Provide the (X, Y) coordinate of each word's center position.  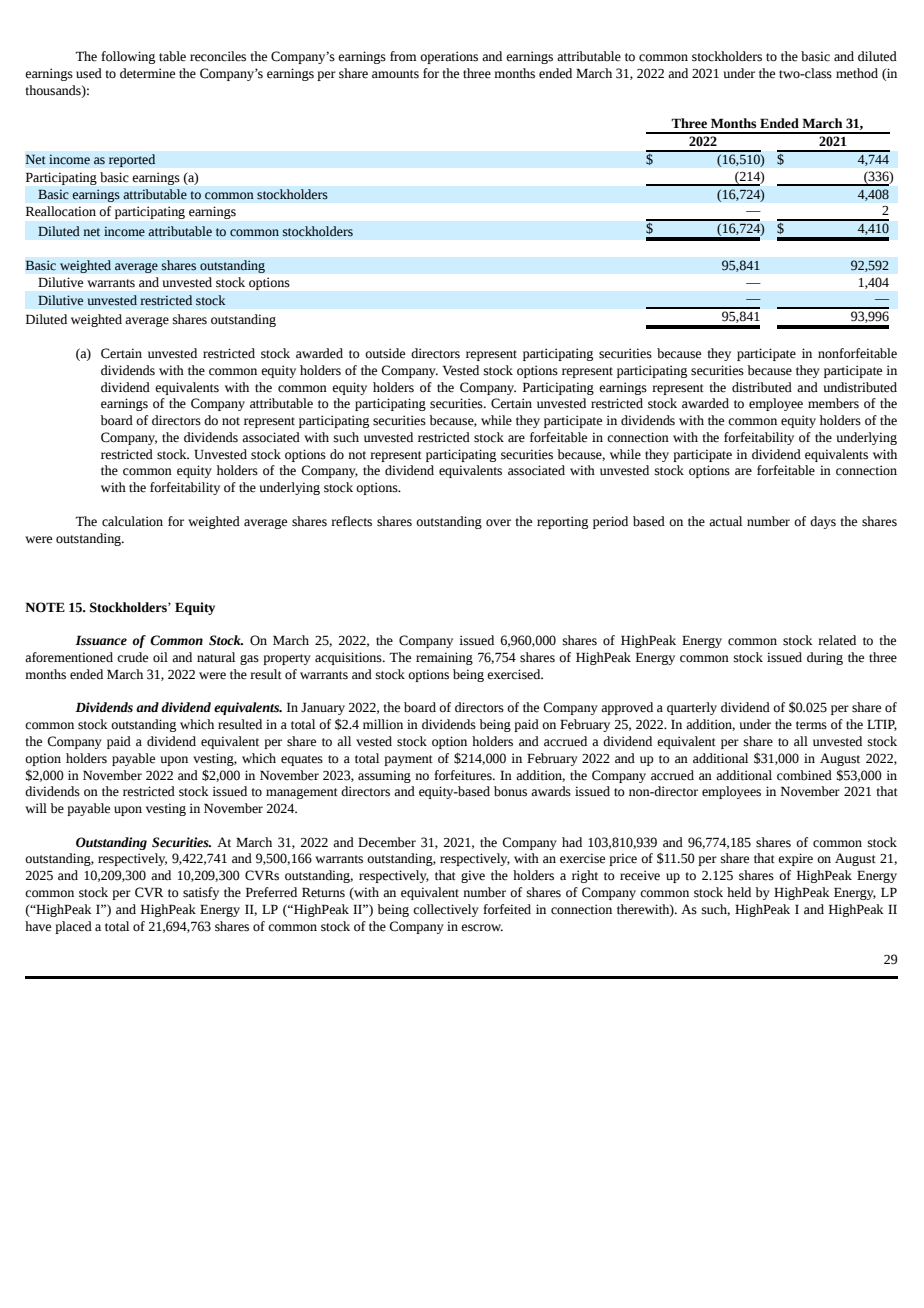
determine (147, 73)
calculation (132, 521)
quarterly (692, 708)
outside (385, 353)
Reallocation (61, 211)
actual (725, 521)
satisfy (201, 893)
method (857, 73)
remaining (444, 658)
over (498, 523)
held (739, 892)
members (833, 403)
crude (132, 657)
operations (449, 57)
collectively (446, 910)
